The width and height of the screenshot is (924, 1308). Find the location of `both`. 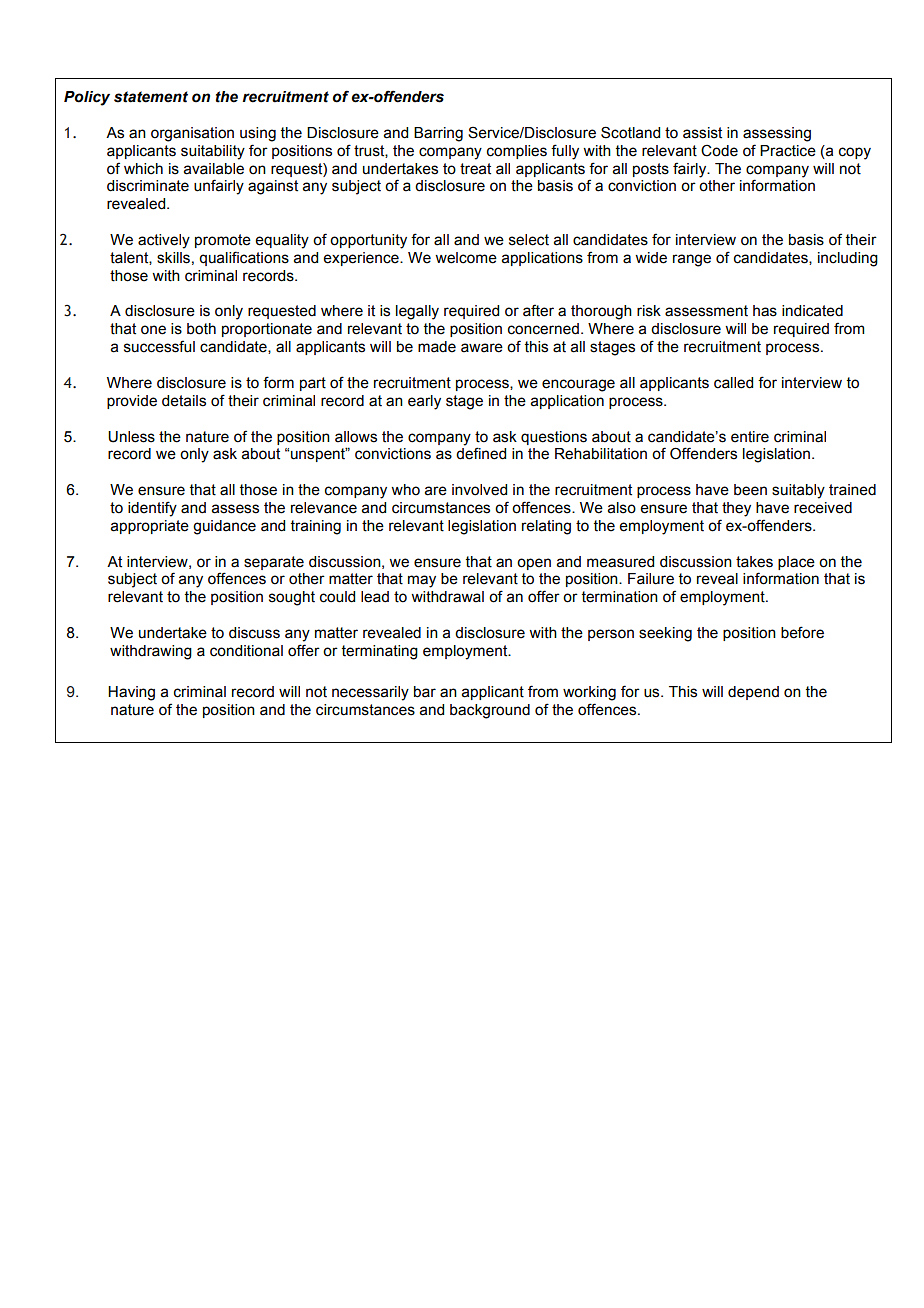

both is located at coordinates (201, 329).
